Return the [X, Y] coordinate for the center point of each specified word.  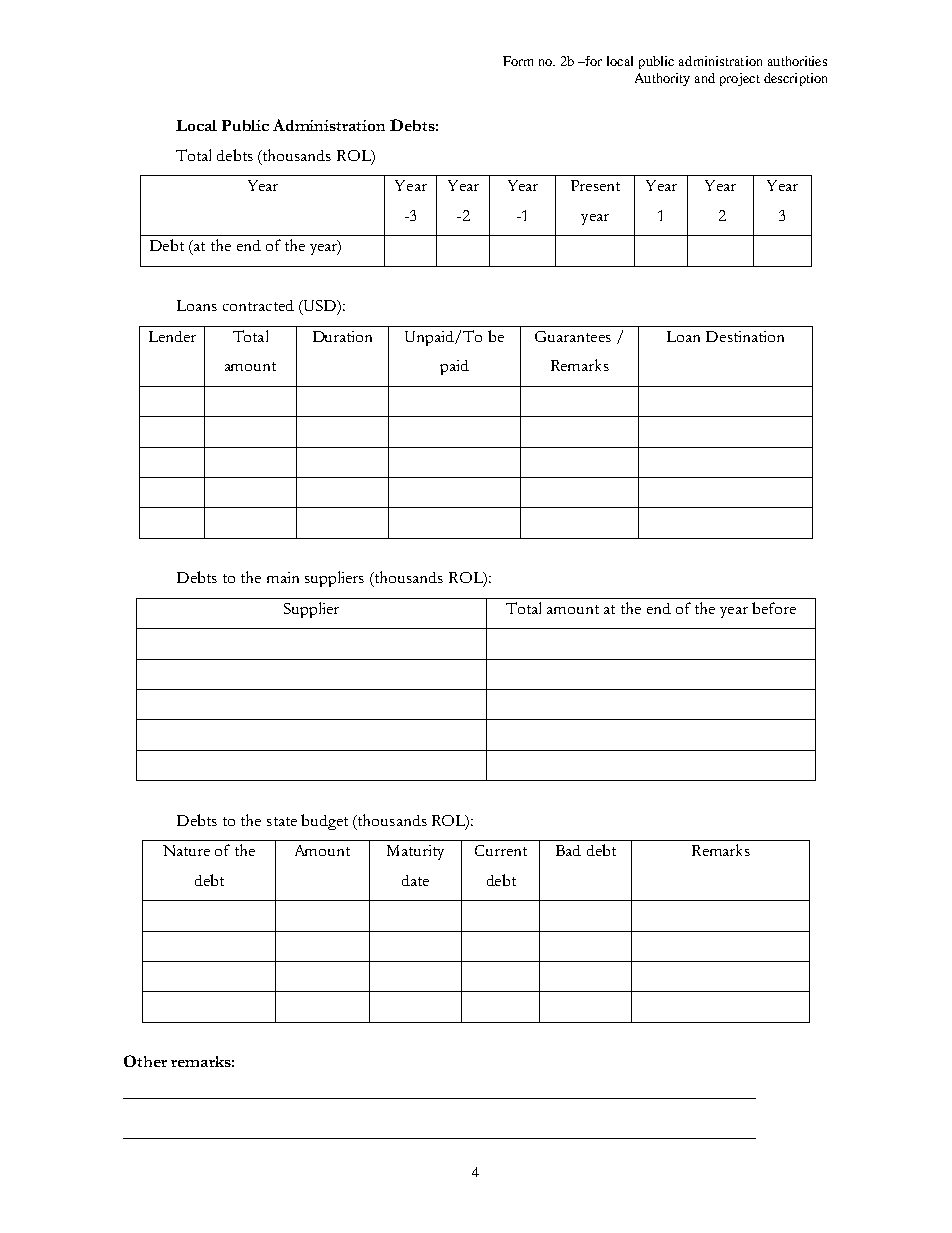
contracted [258, 305]
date [415, 880]
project [740, 79]
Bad [568, 850]
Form [518, 61]
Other [145, 1061]
